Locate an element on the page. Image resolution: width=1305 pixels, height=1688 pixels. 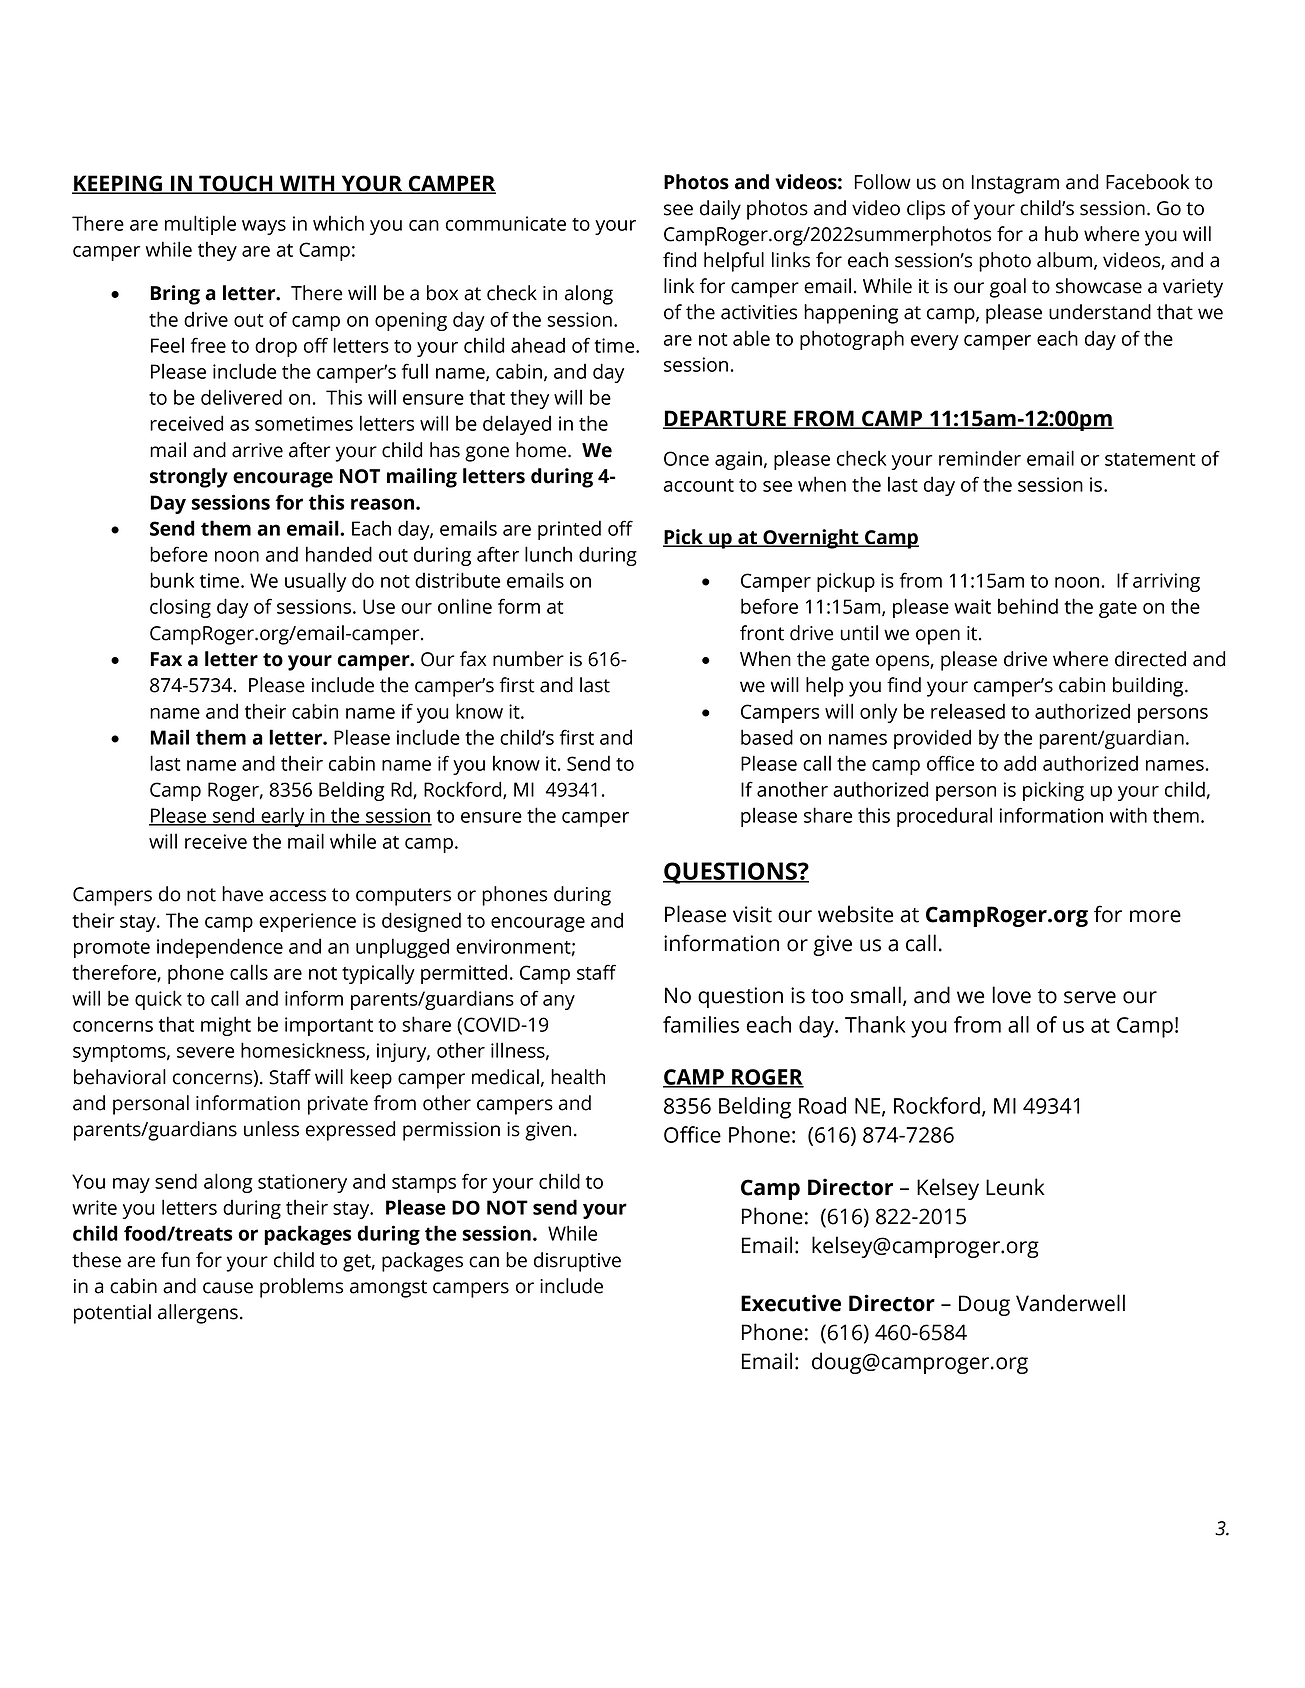
daily is located at coordinates (720, 210).
